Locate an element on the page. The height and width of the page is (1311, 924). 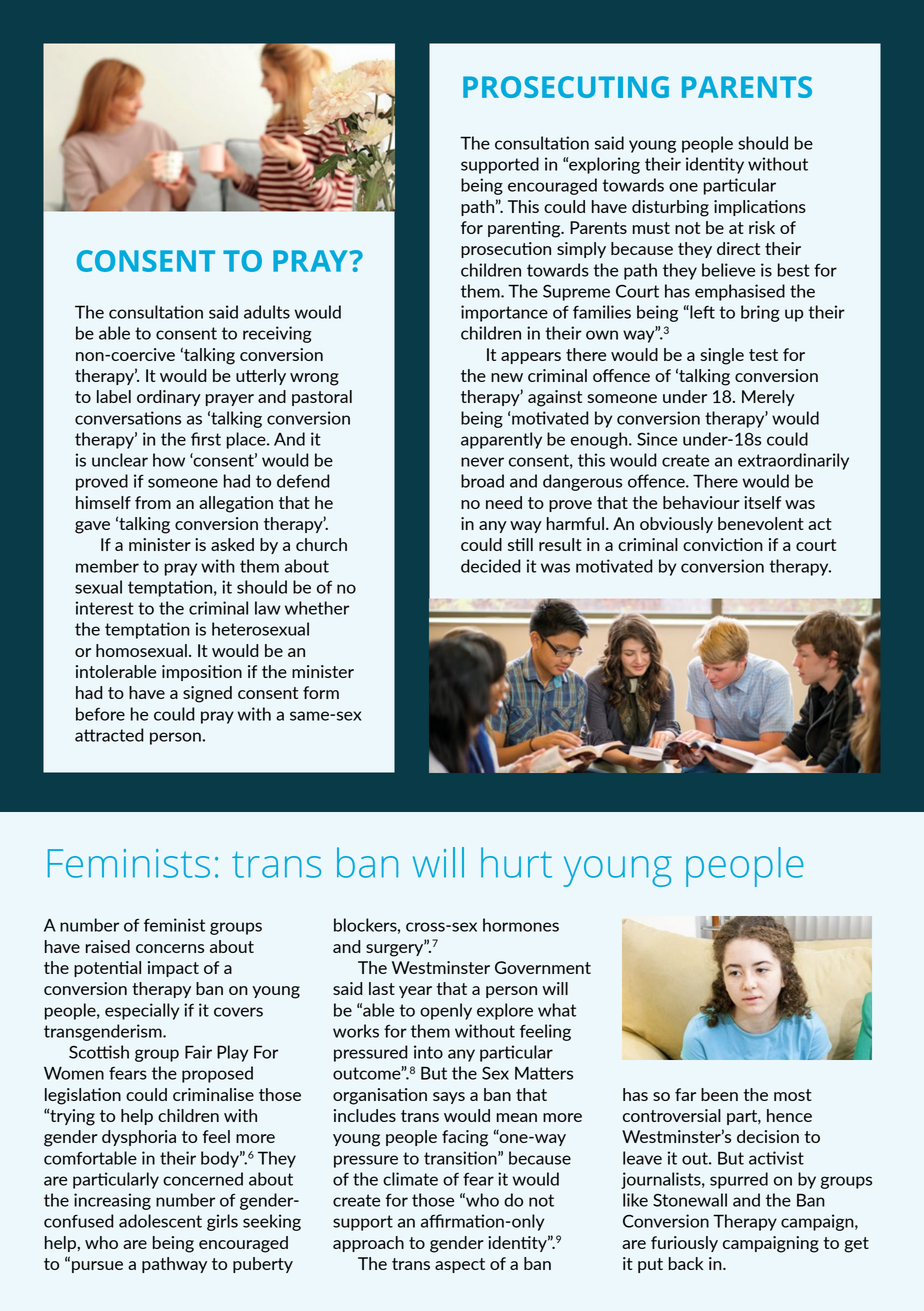
PROSECUTING is located at coordinates (566, 87).
